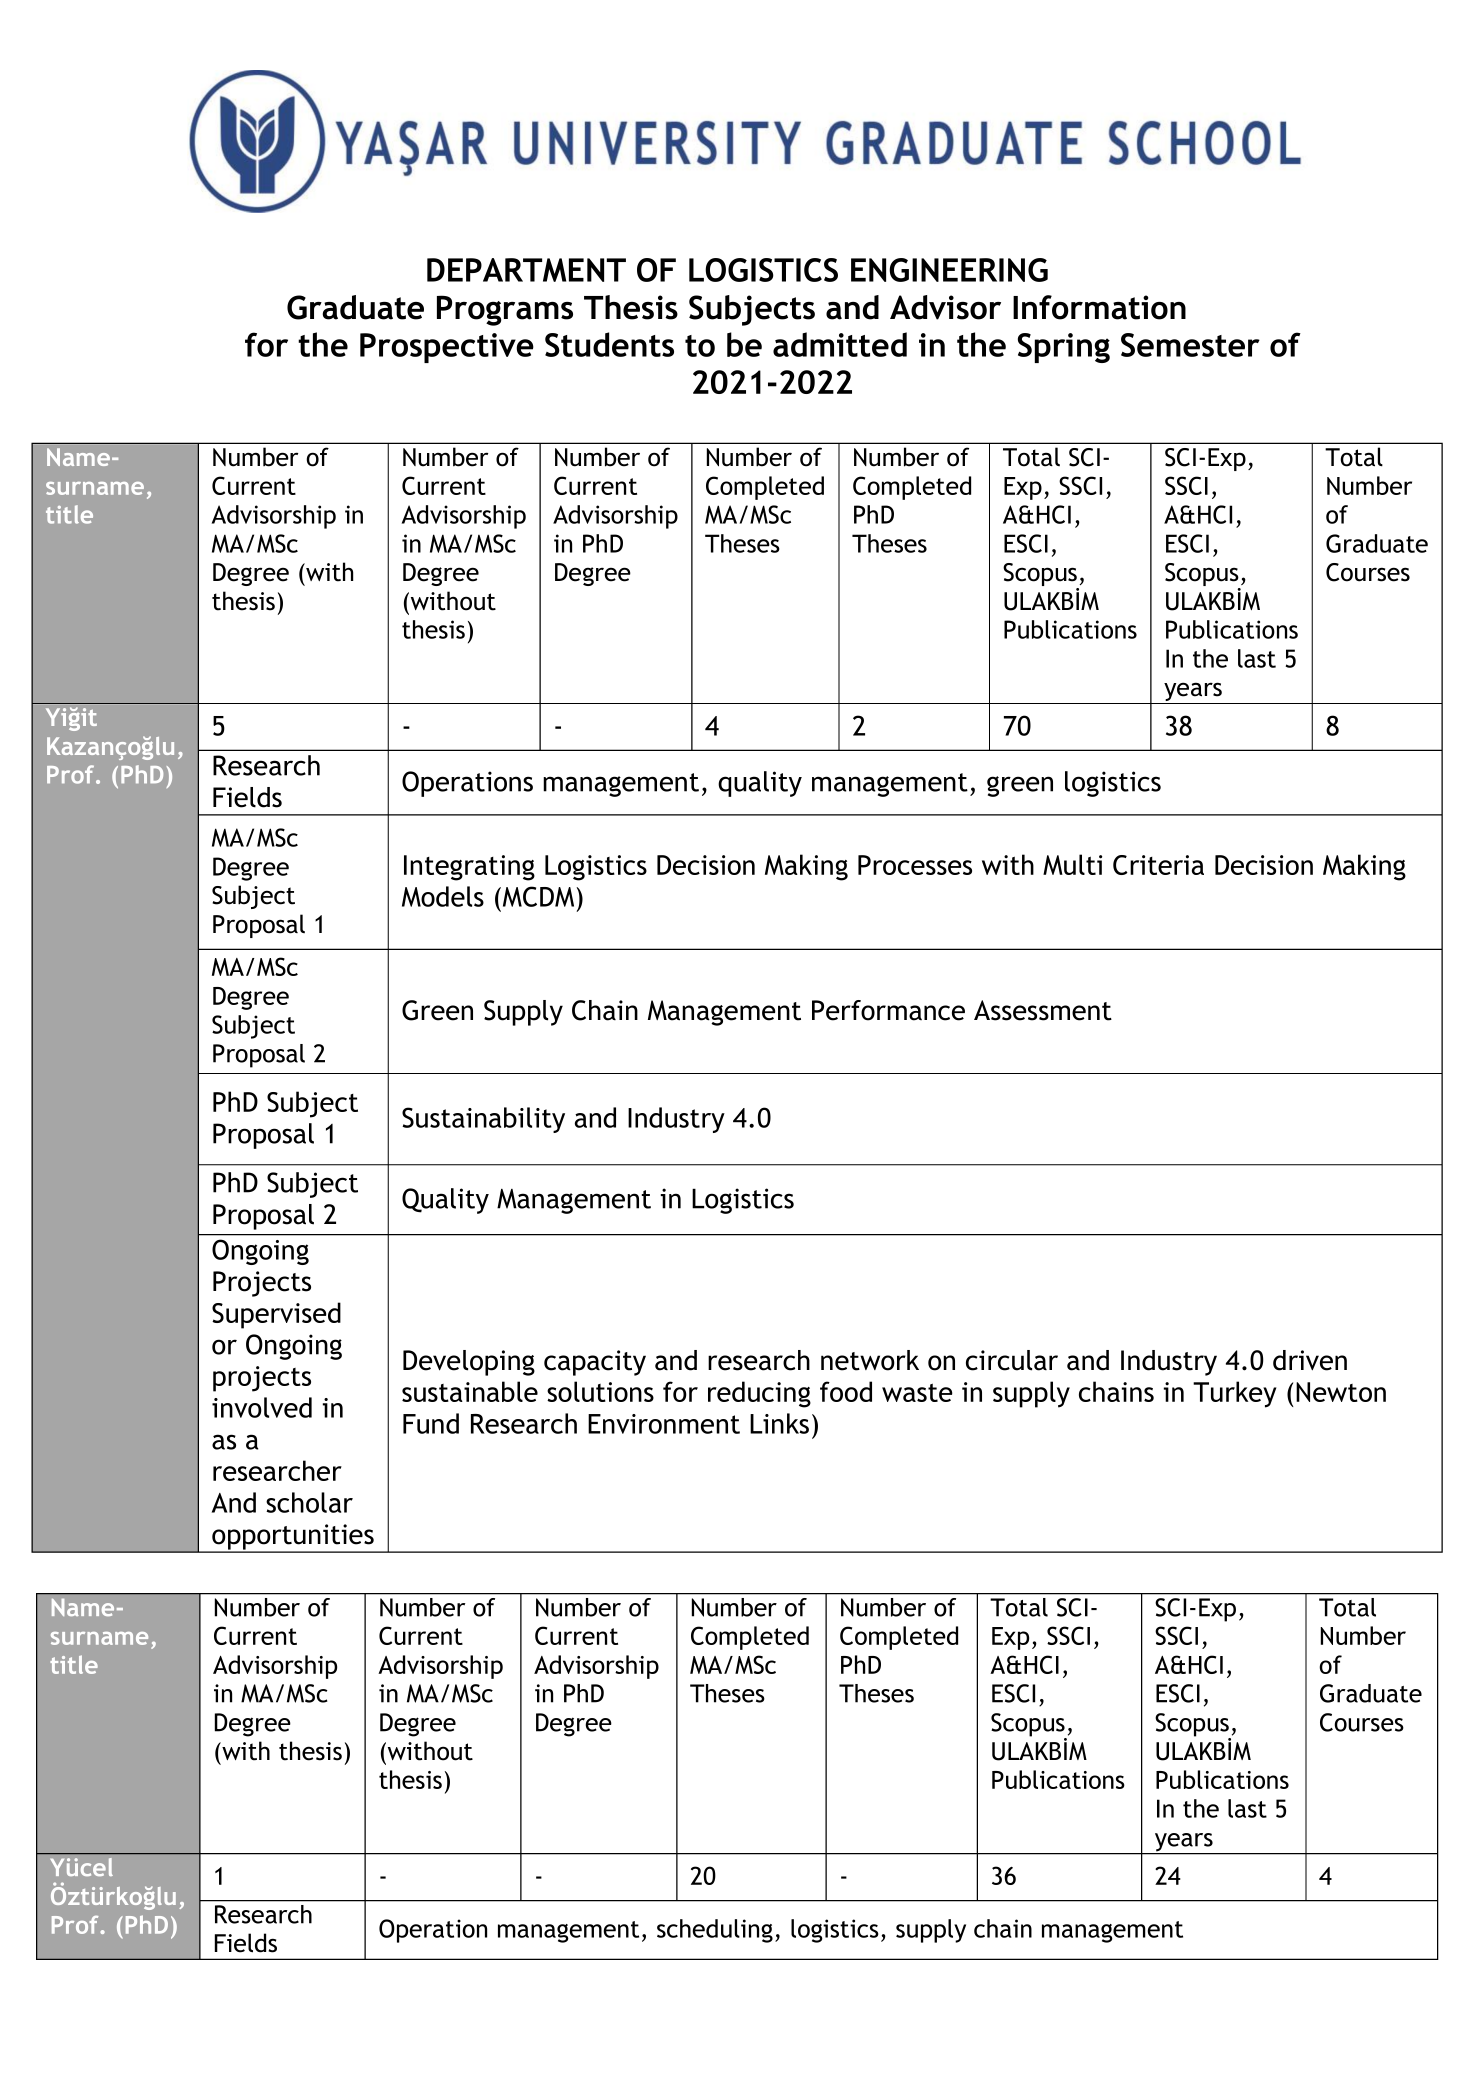 This screenshot has height=2085, width=1474. Describe the element at coordinates (276, 1315) in the screenshot. I see `Supervised` at that location.
